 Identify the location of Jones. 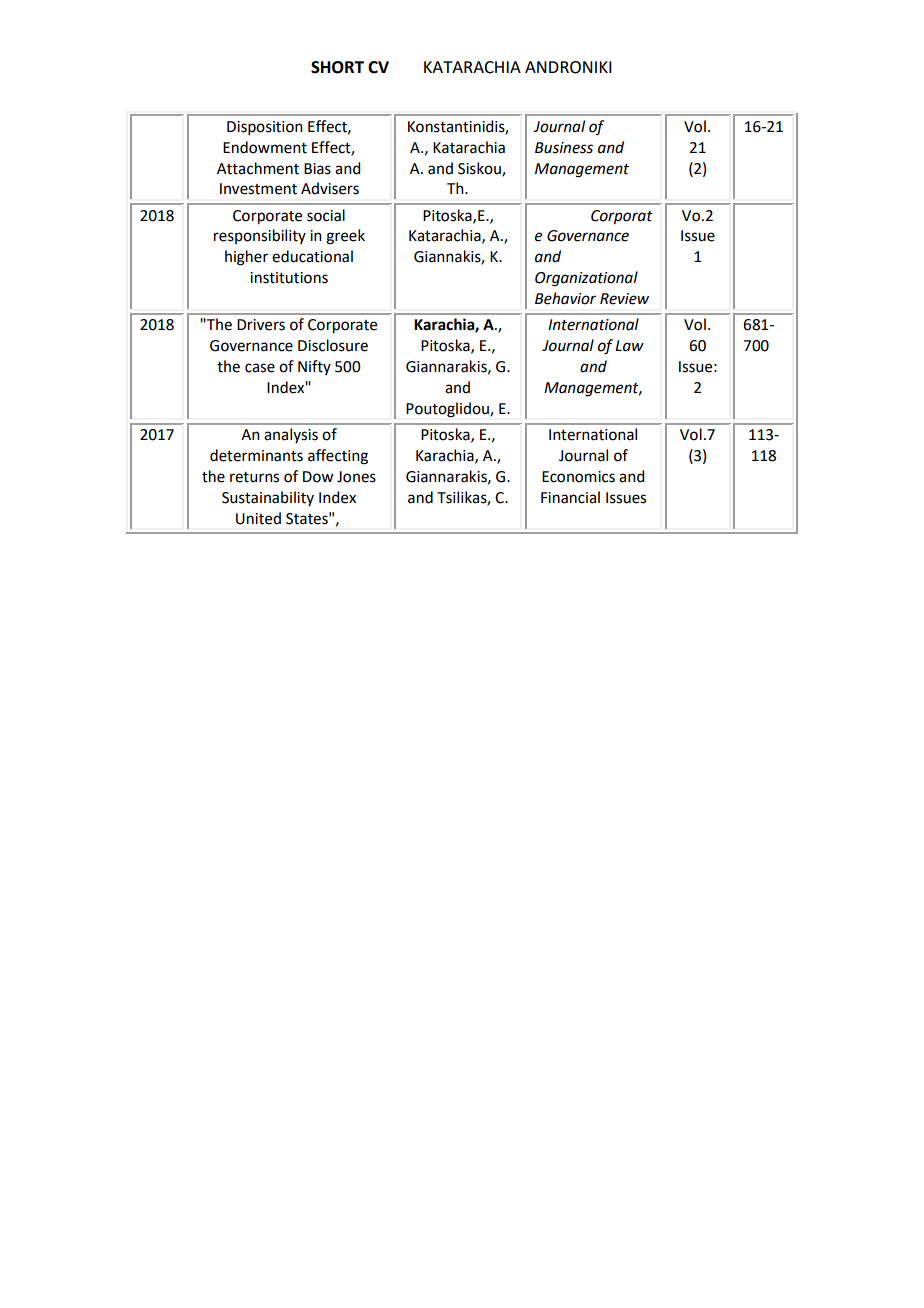
(356, 477).
